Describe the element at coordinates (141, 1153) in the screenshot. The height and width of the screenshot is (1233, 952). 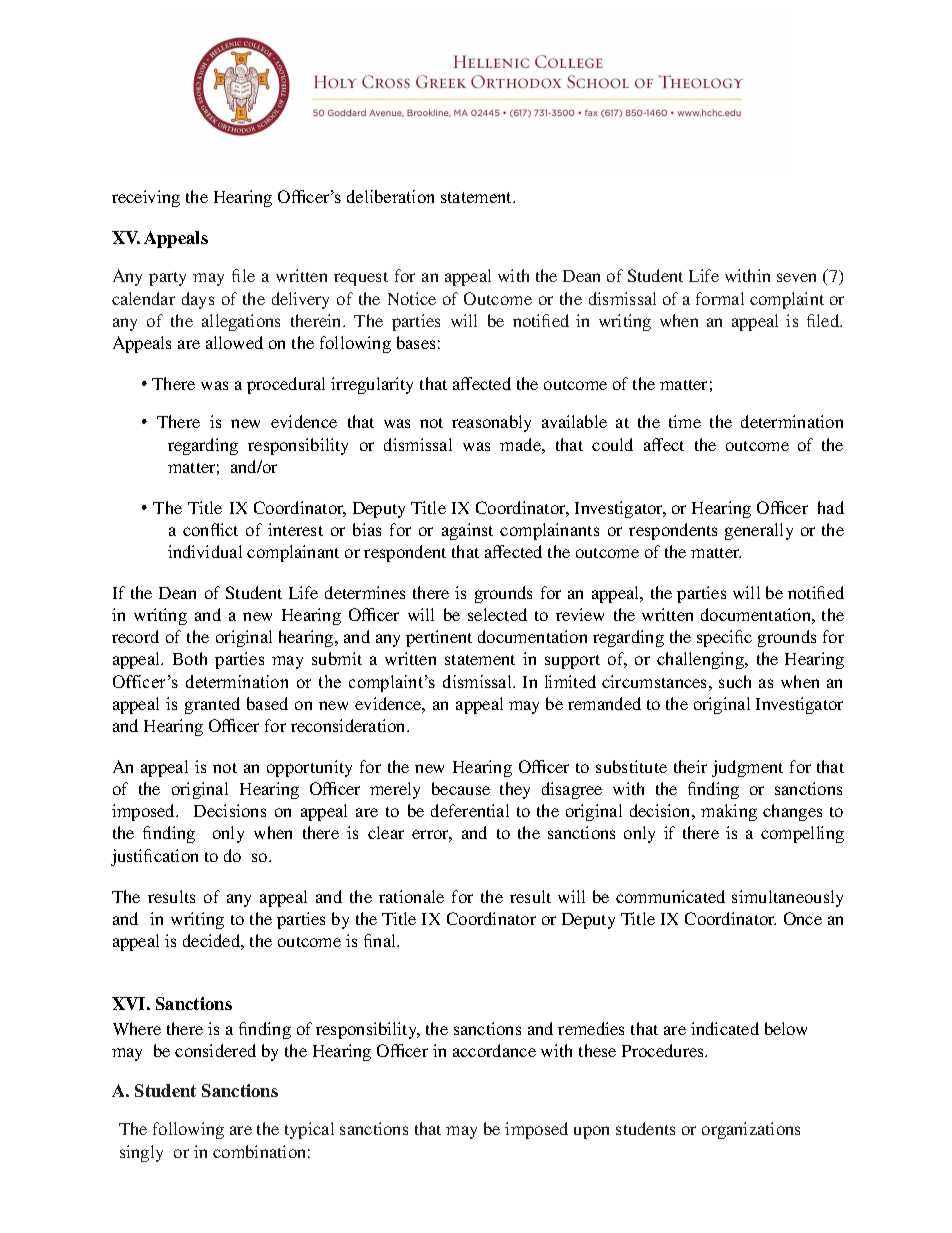
I see `singly` at that location.
